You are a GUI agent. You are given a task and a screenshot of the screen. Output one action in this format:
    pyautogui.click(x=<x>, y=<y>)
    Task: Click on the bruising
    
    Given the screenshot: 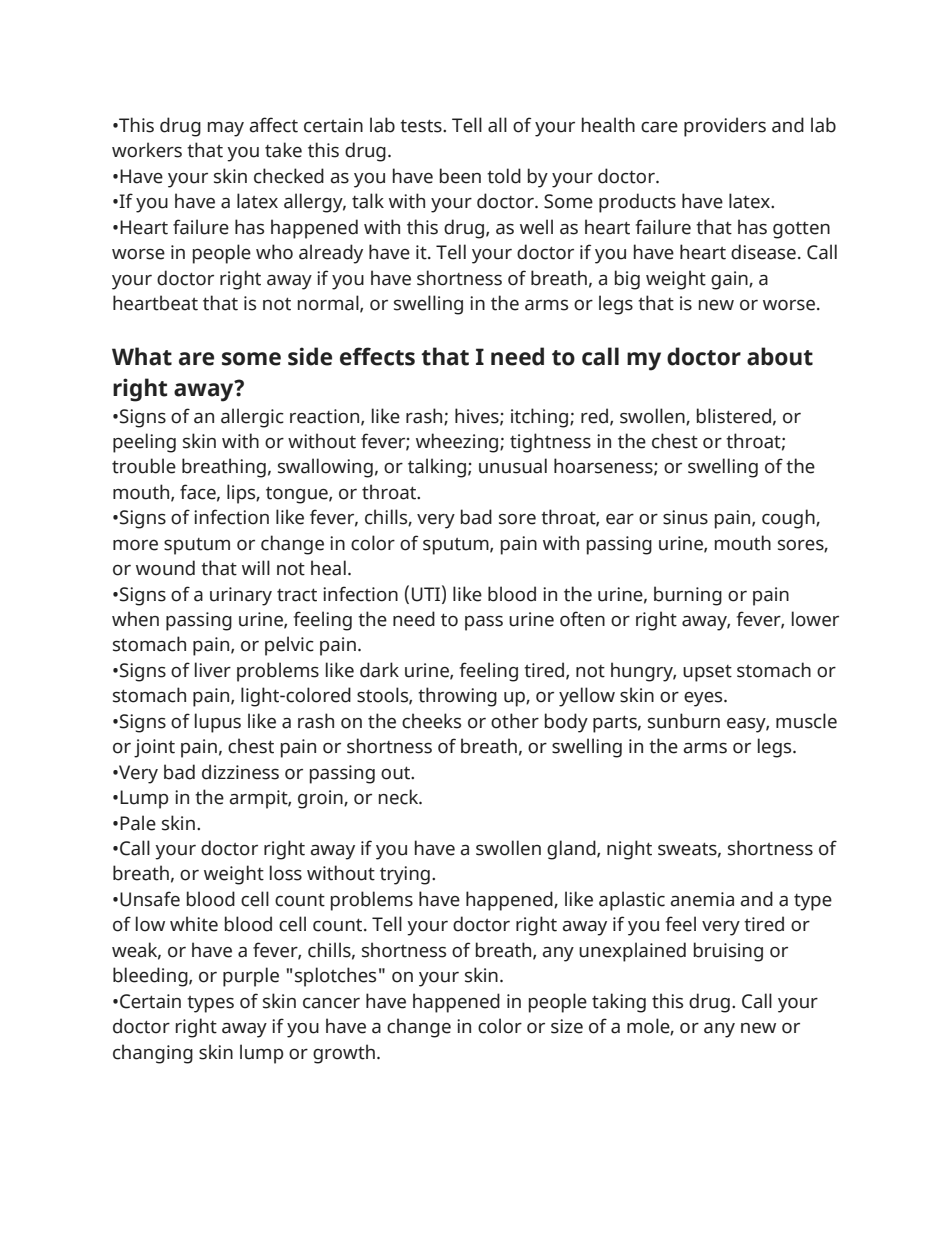 What is the action you would take?
    pyautogui.click(x=728, y=952)
